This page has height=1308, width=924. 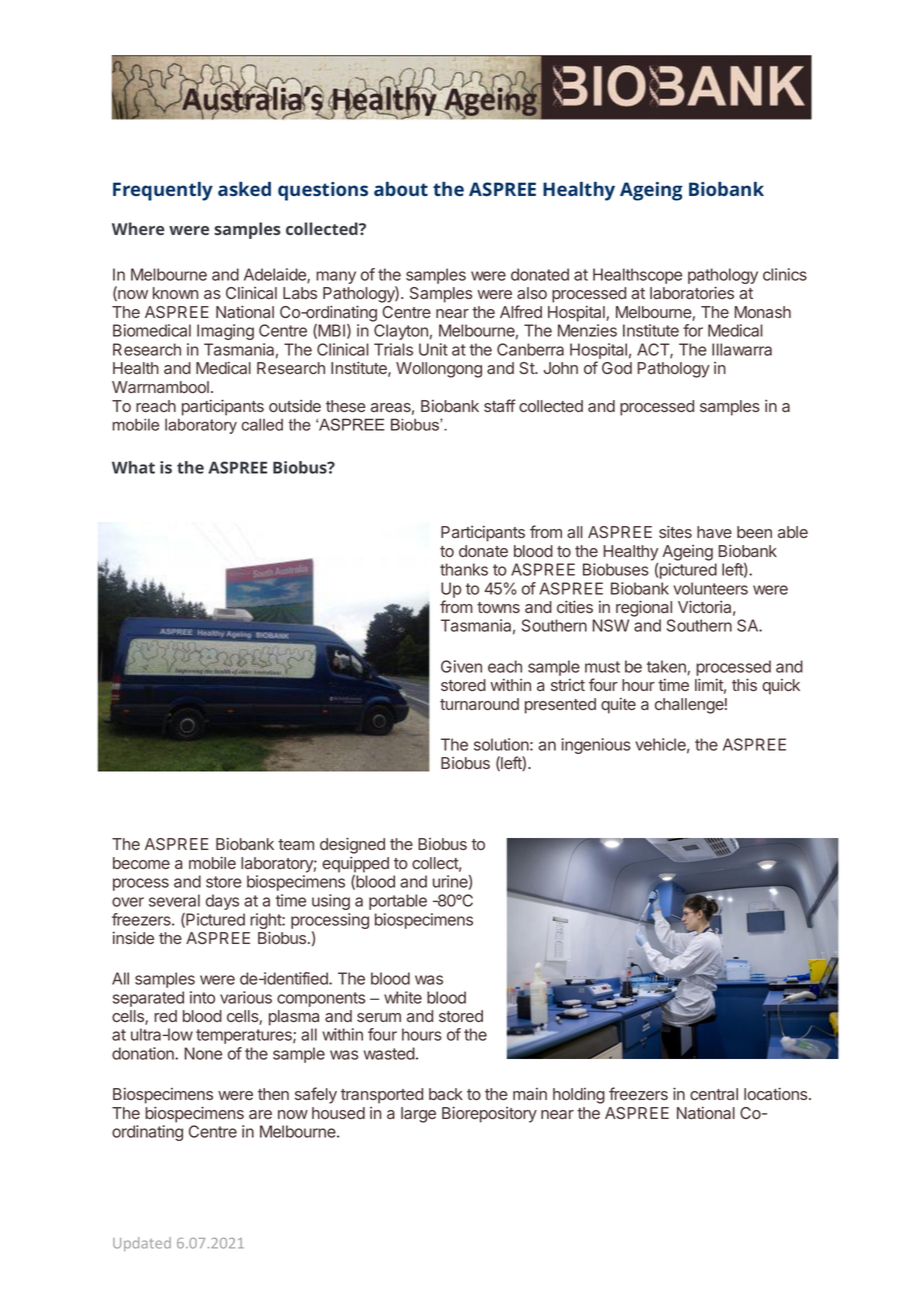 What do you see at coordinates (296, 844) in the page?
I see `team` at bounding box center [296, 844].
